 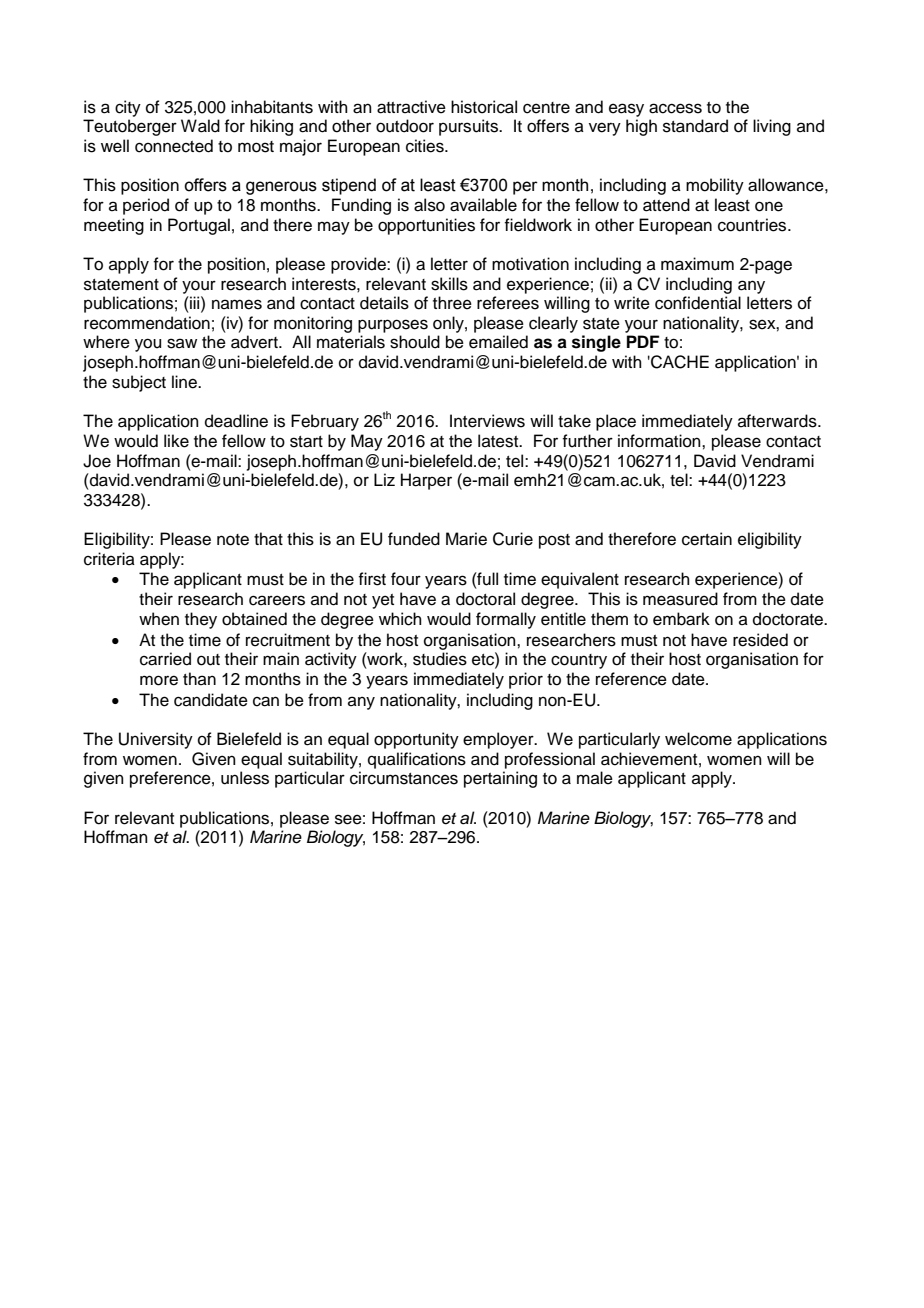 I want to click on Marie, so click(x=466, y=539).
